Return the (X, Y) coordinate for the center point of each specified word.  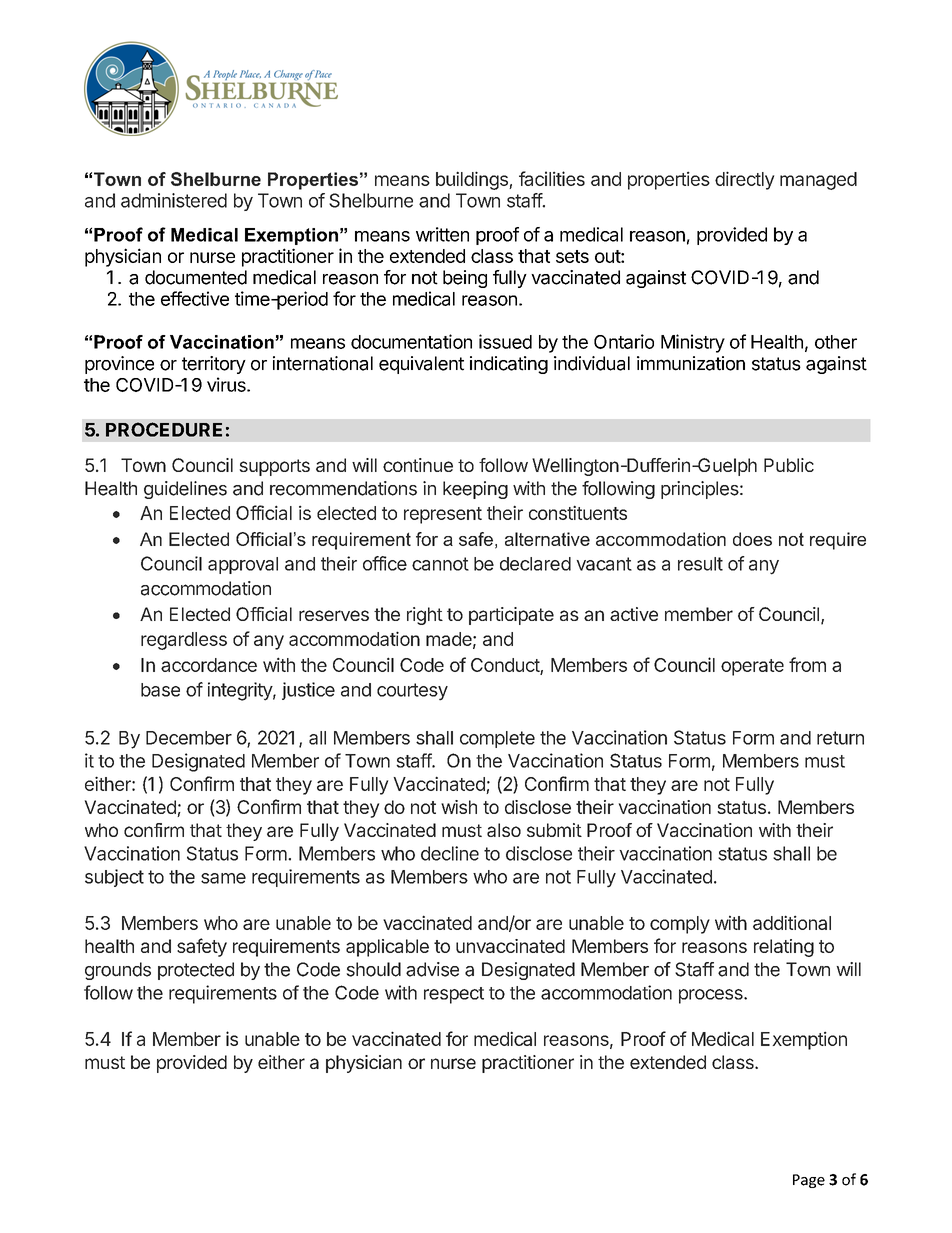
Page (809, 1181)
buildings (473, 180)
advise (432, 969)
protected (196, 971)
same (223, 878)
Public (789, 465)
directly (744, 180)
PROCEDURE (164, 429)
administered (174, 200)
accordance (209, 665)
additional (792, 922)
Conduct (506, 666)
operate (752, 667)
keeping (475, 490)
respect (454, 995)
